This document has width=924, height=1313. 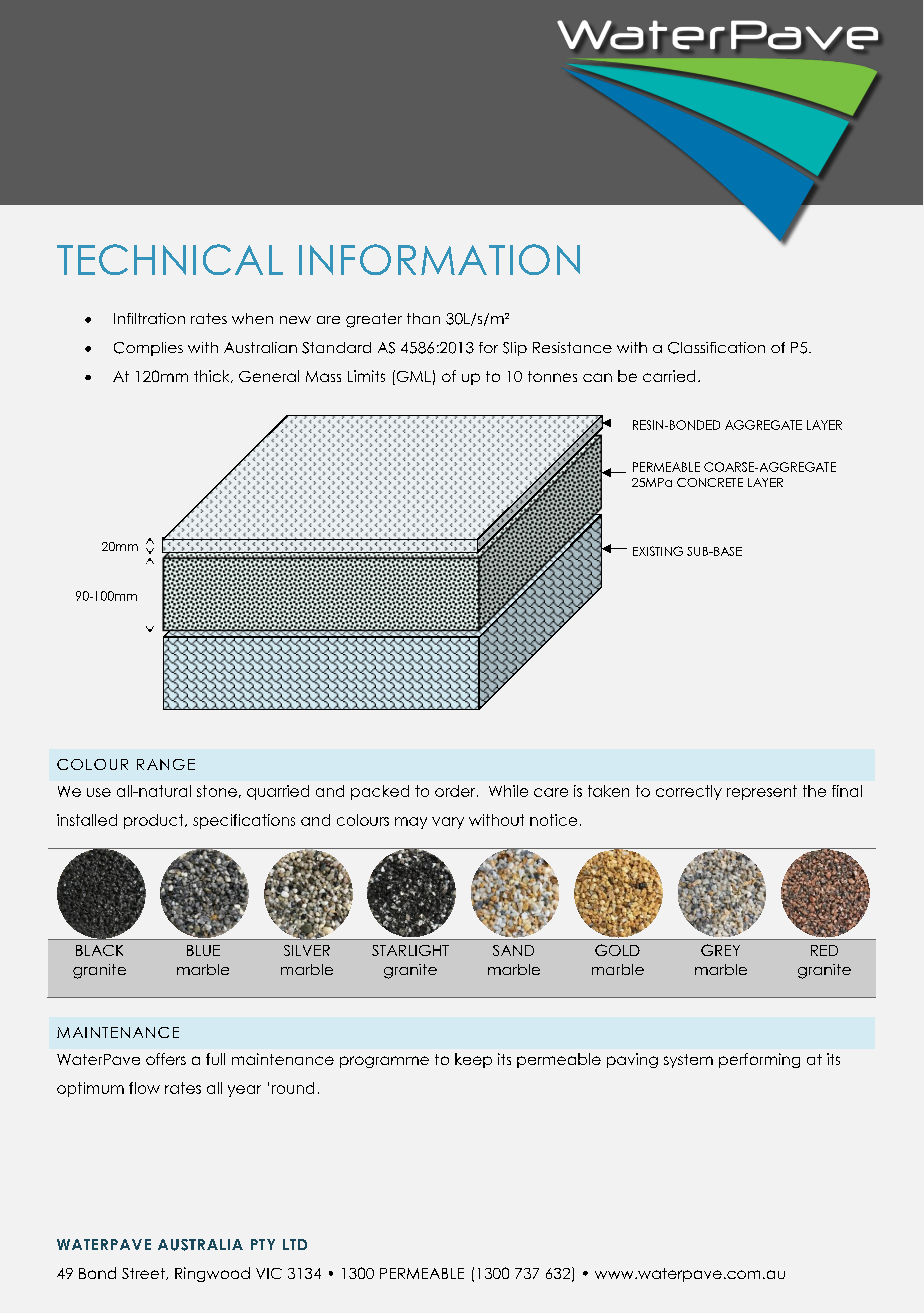 What do you see at coordinates (448, 823) in the document?
I see `vary` at bounding box center [448, 823].
